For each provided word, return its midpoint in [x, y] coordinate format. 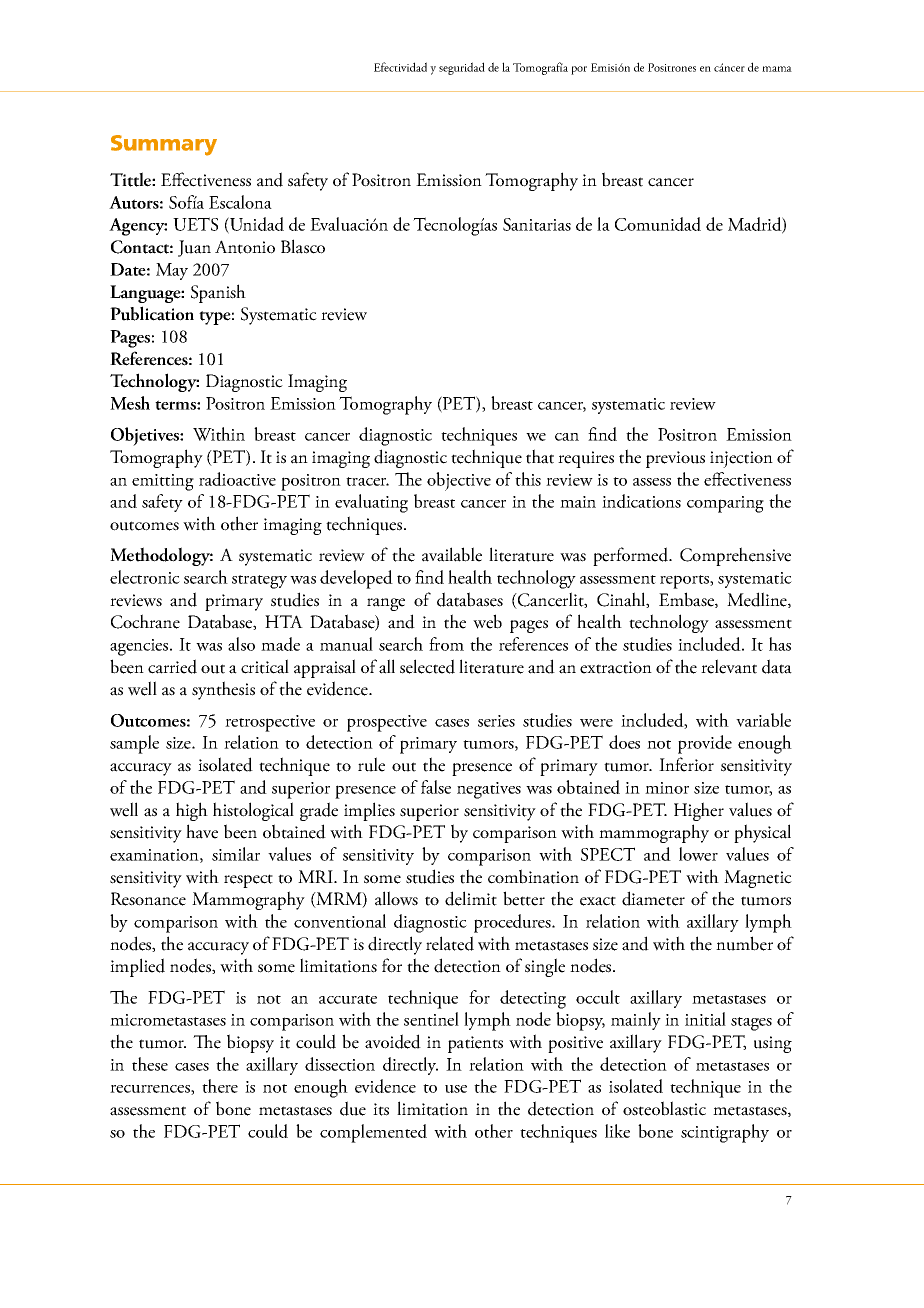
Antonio [245, 247]
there [220, 1086]
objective [459, 481]
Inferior [686, 764]
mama [777, 69]
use [456, 1089]
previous [675, 459]
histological [253, 811]
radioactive [237, 479]
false [436, 787]
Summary [164, 145]
